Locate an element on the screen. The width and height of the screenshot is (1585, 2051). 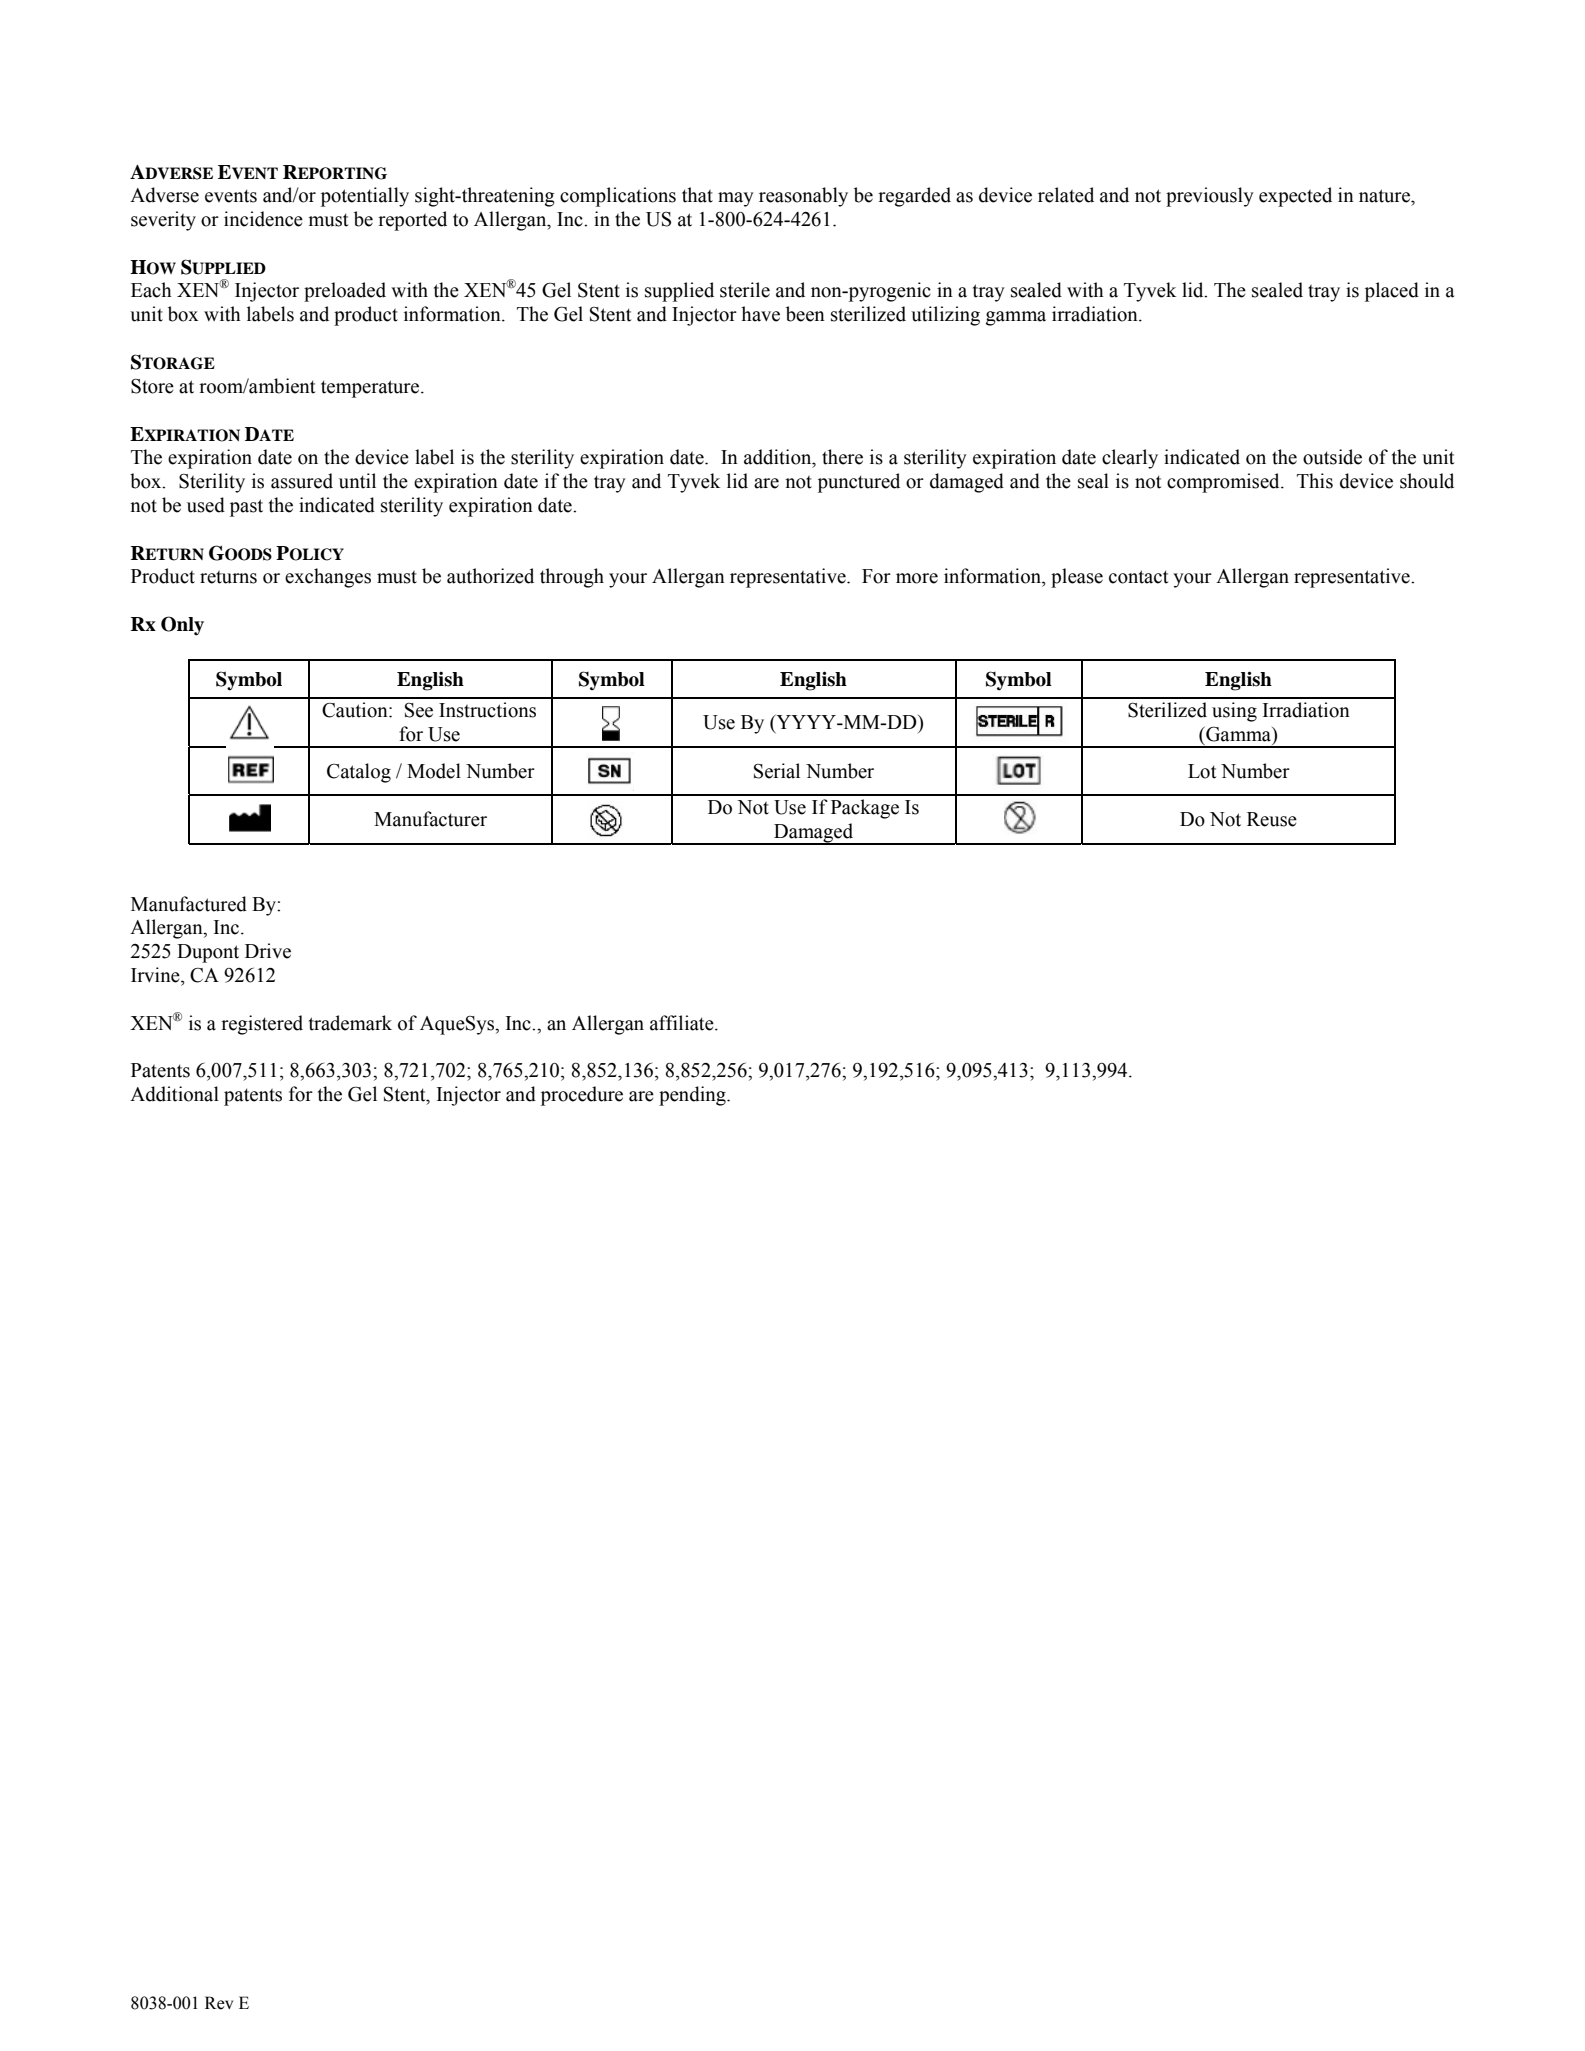
reasonably is located at coordinates (803, 197).
